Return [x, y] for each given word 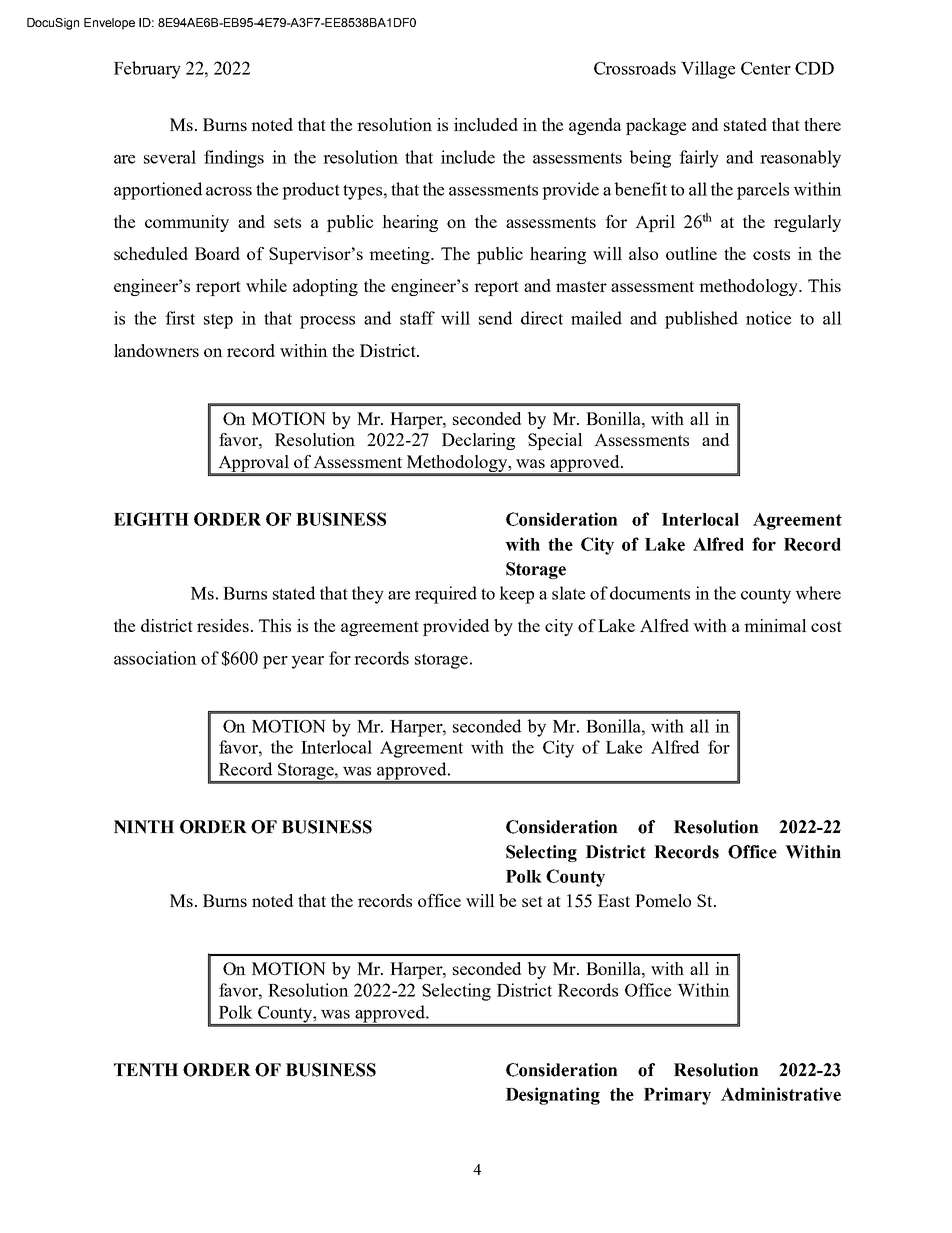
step [218, 321]
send [495, 318]
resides [223, 625]
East [614, 900]
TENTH [146, 1070]
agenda [595, 126]
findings [234, 159]
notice [768, 318]
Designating [552, 1096]
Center [766, 68]
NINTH [144, 827]
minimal [775, 625]
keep [516, 595]
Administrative [781, 1094]
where [818, 593]
